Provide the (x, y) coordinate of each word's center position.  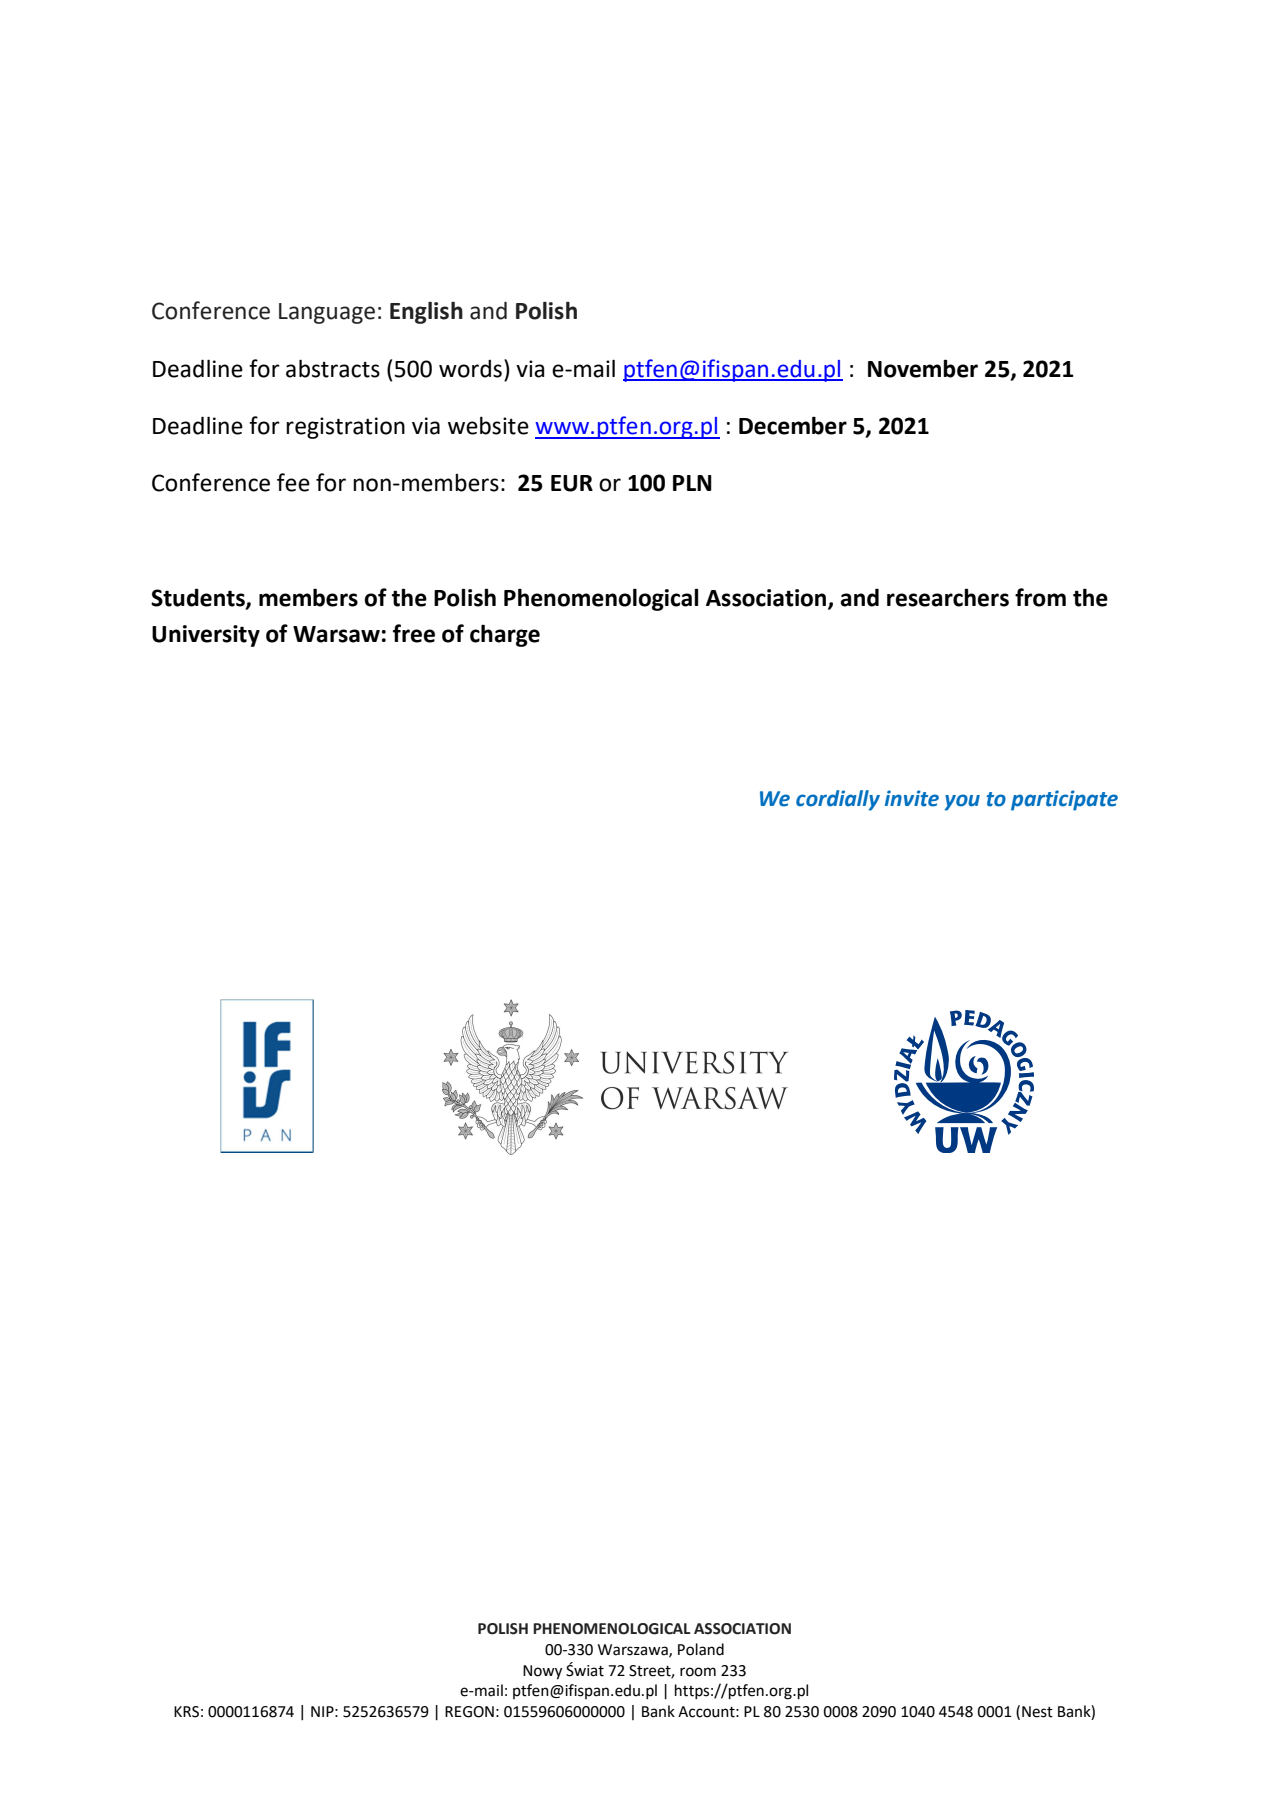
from (1040, 597)
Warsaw (336, 634)
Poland (701, 1649)
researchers (948, 597)
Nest (1037, 1712)
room (698, 1672)
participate (1064, 800)
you (962, 802)
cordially (838, 800)
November (923, 368)
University (206, 636)
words (470, 369)
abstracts (333, 368)
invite (912, 798)
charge (505, 635)
